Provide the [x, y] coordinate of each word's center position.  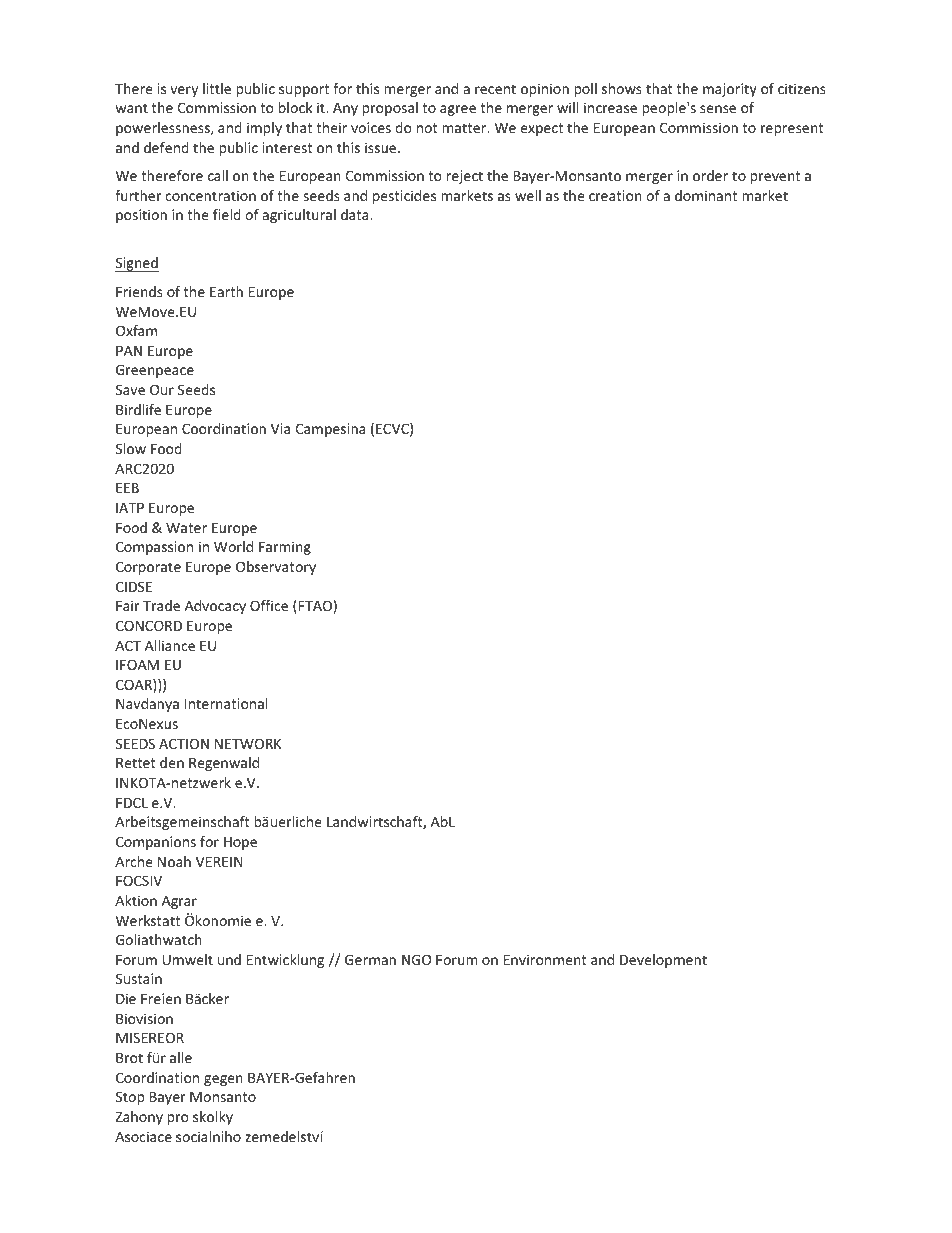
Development [663, 961]
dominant [706, 195]
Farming [285, 548]
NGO [416, 959]
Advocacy [215, 607]
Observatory [276, 568]
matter [465, 128]
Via [280, 428]
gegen [223, 1080]
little [217, 88]
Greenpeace [155, 371]
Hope [240, 843]
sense [718, 109]
